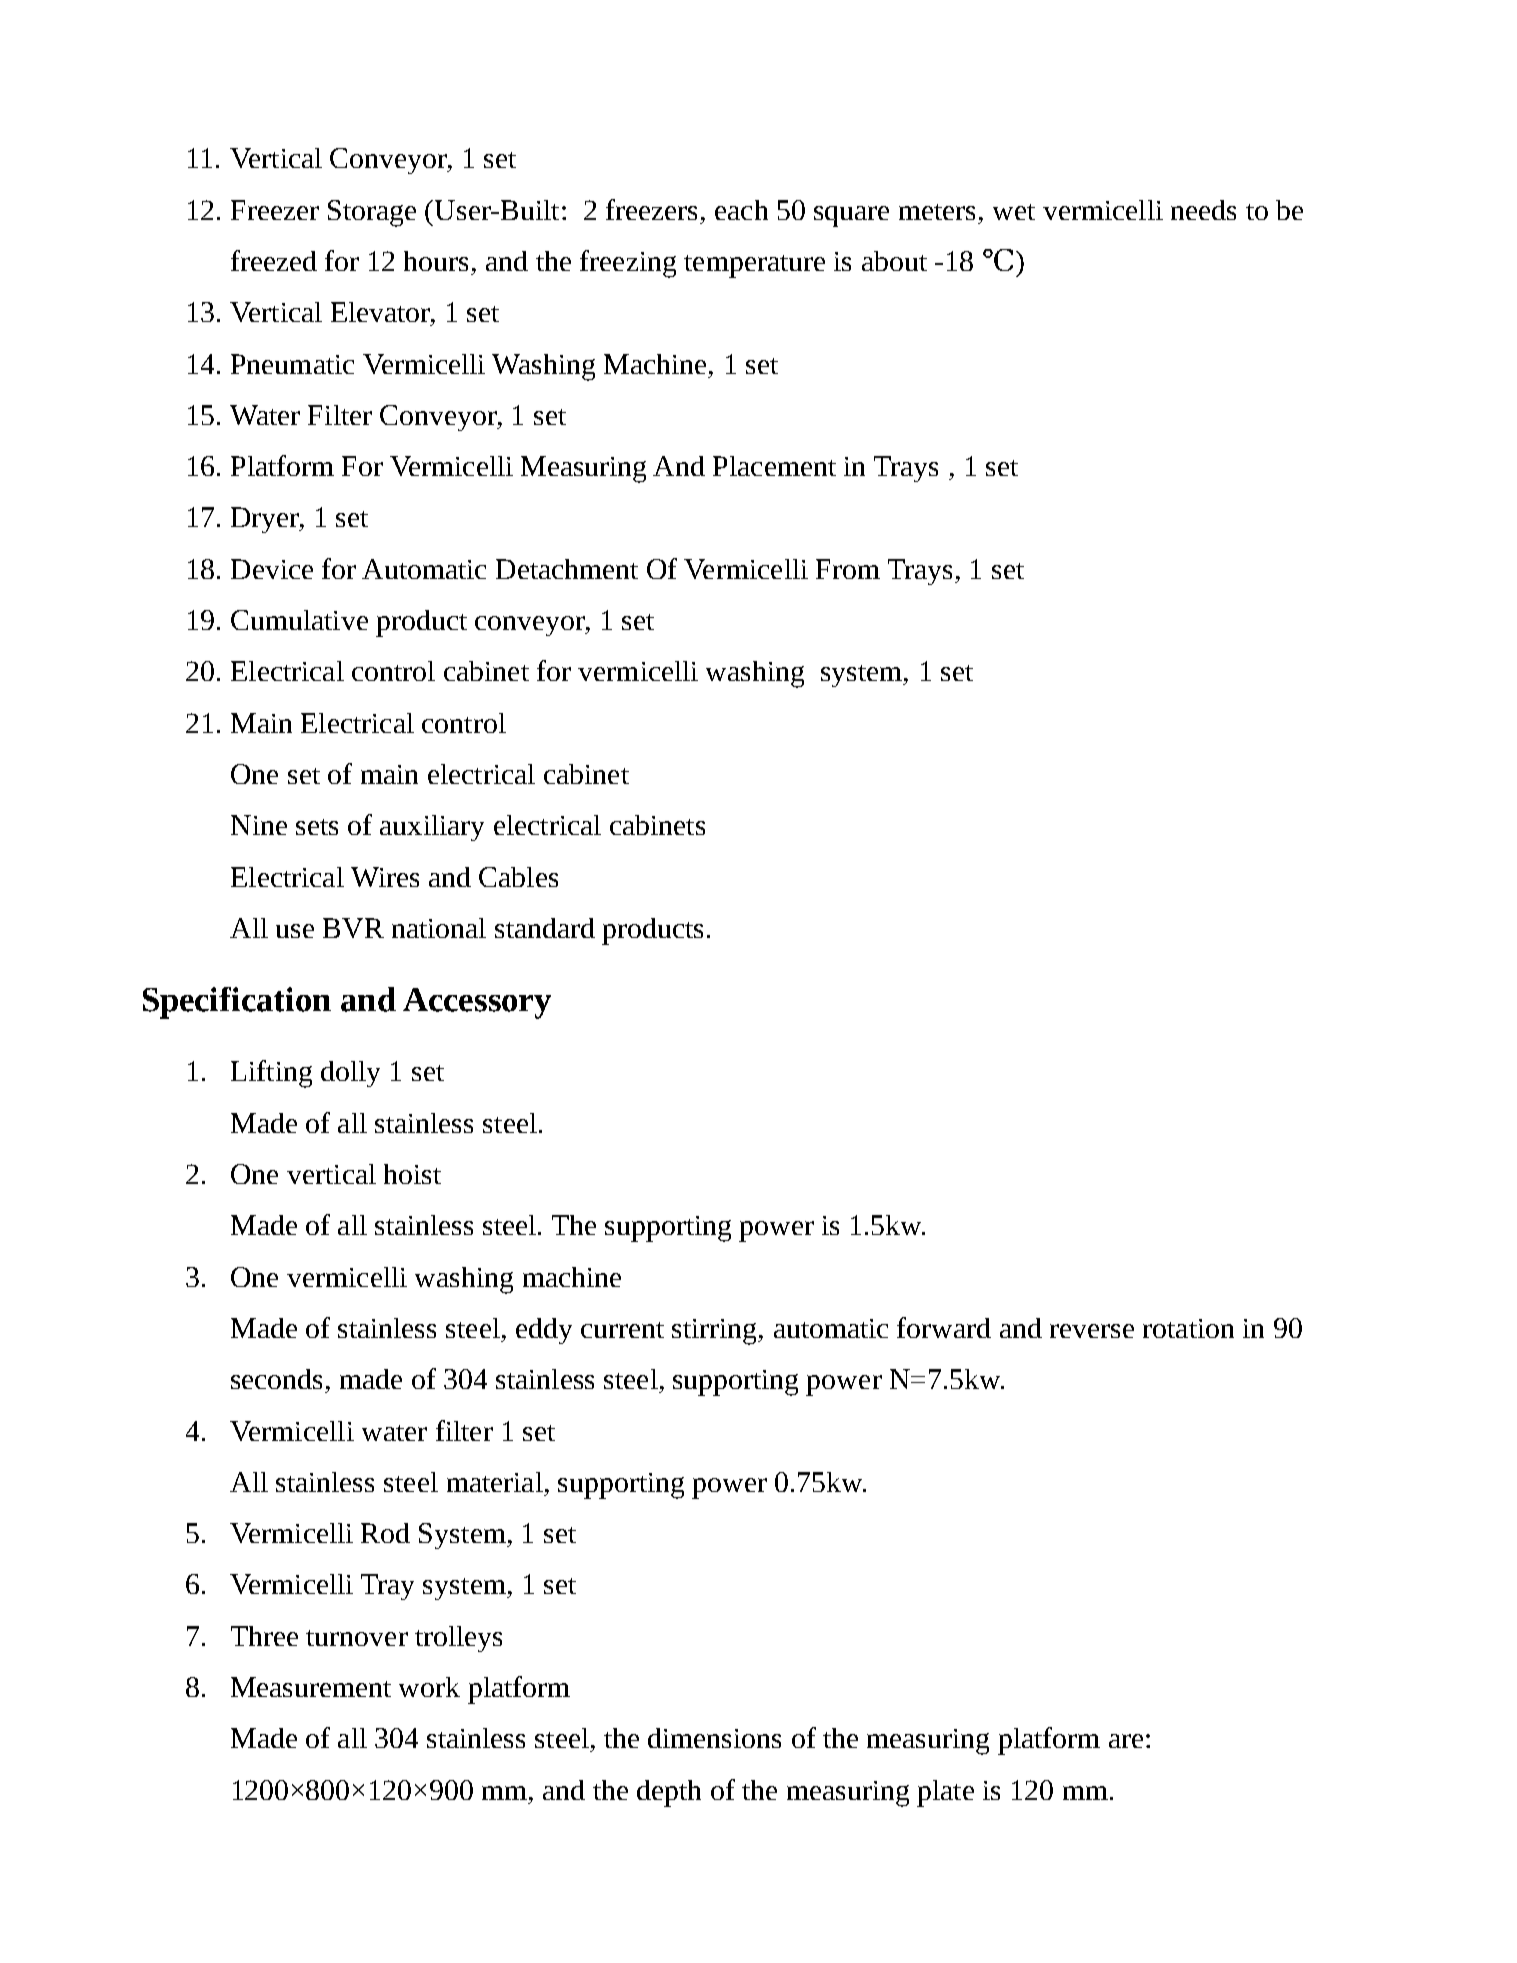 This image has width=1517, height=1963. Describe the element at coordinates (372, 213) in the image. I see `Storage` at that location.
